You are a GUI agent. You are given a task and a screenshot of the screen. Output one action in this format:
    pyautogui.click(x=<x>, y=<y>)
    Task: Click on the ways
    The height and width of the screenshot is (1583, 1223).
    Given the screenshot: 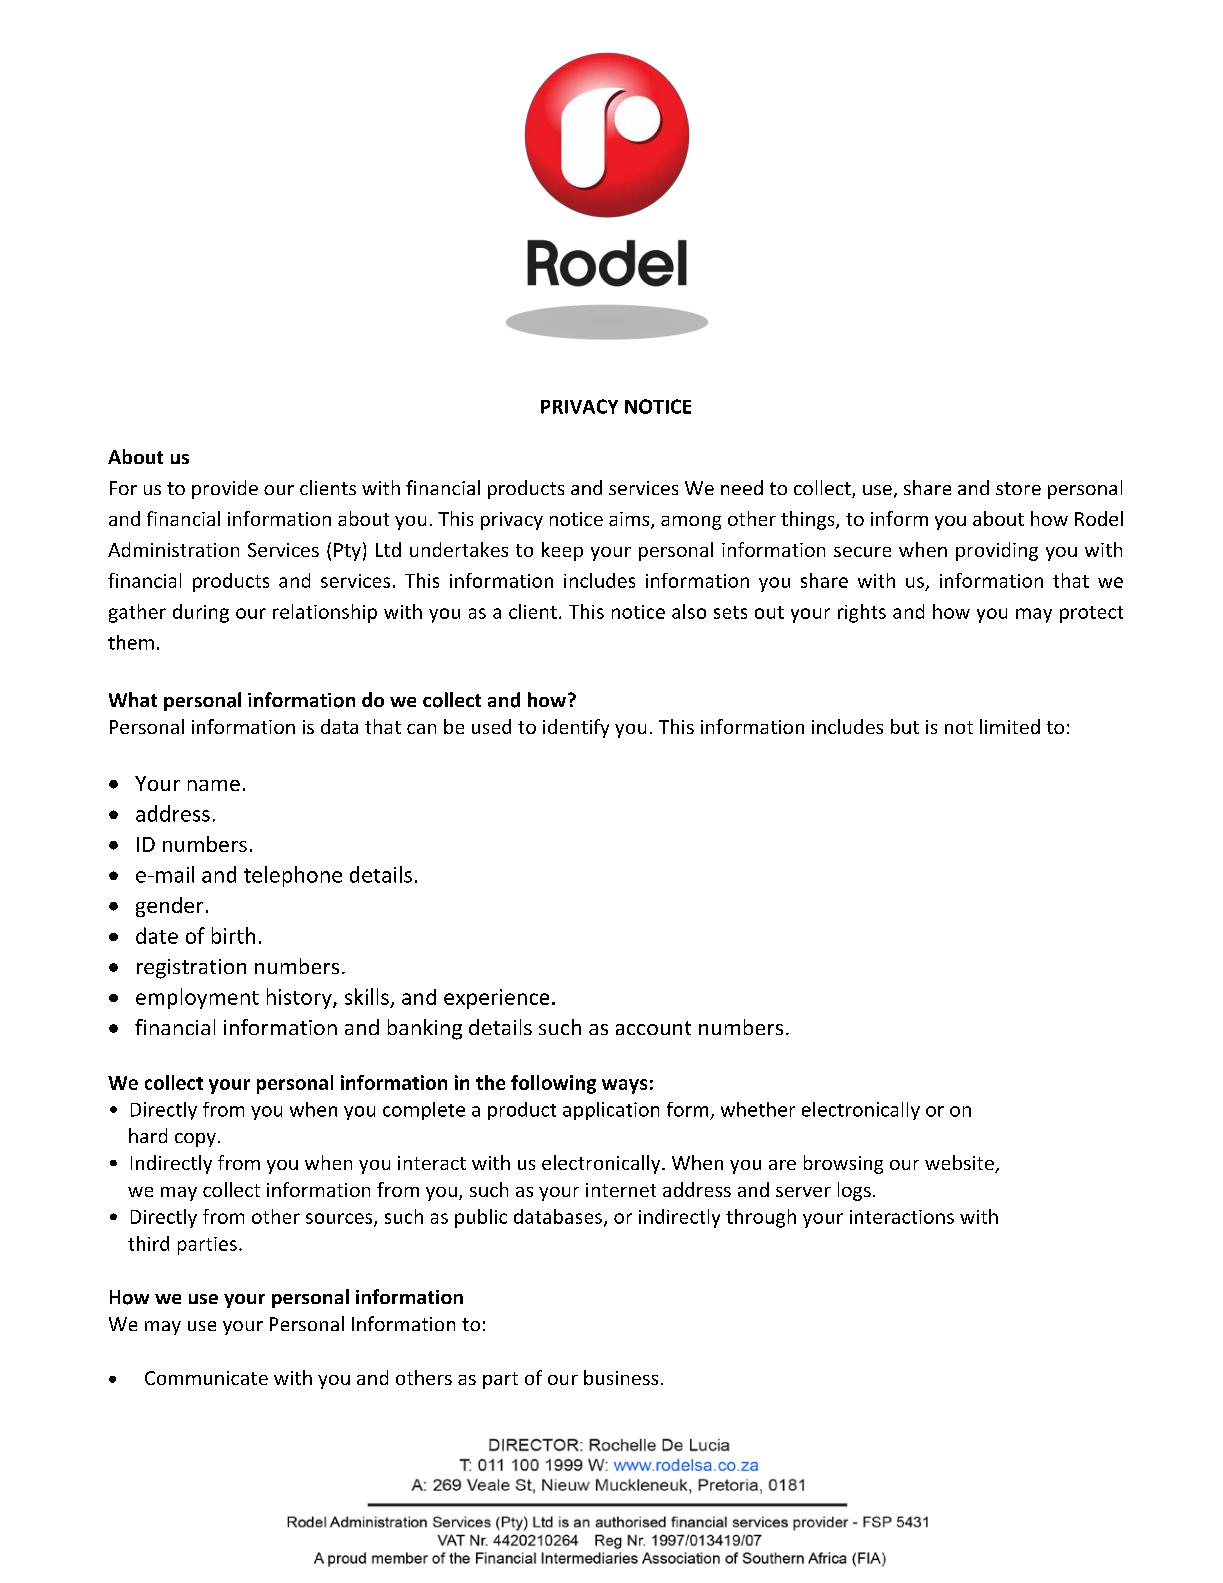 What is the action you would take?
    pyautogui.click(x=624, y=1086)
